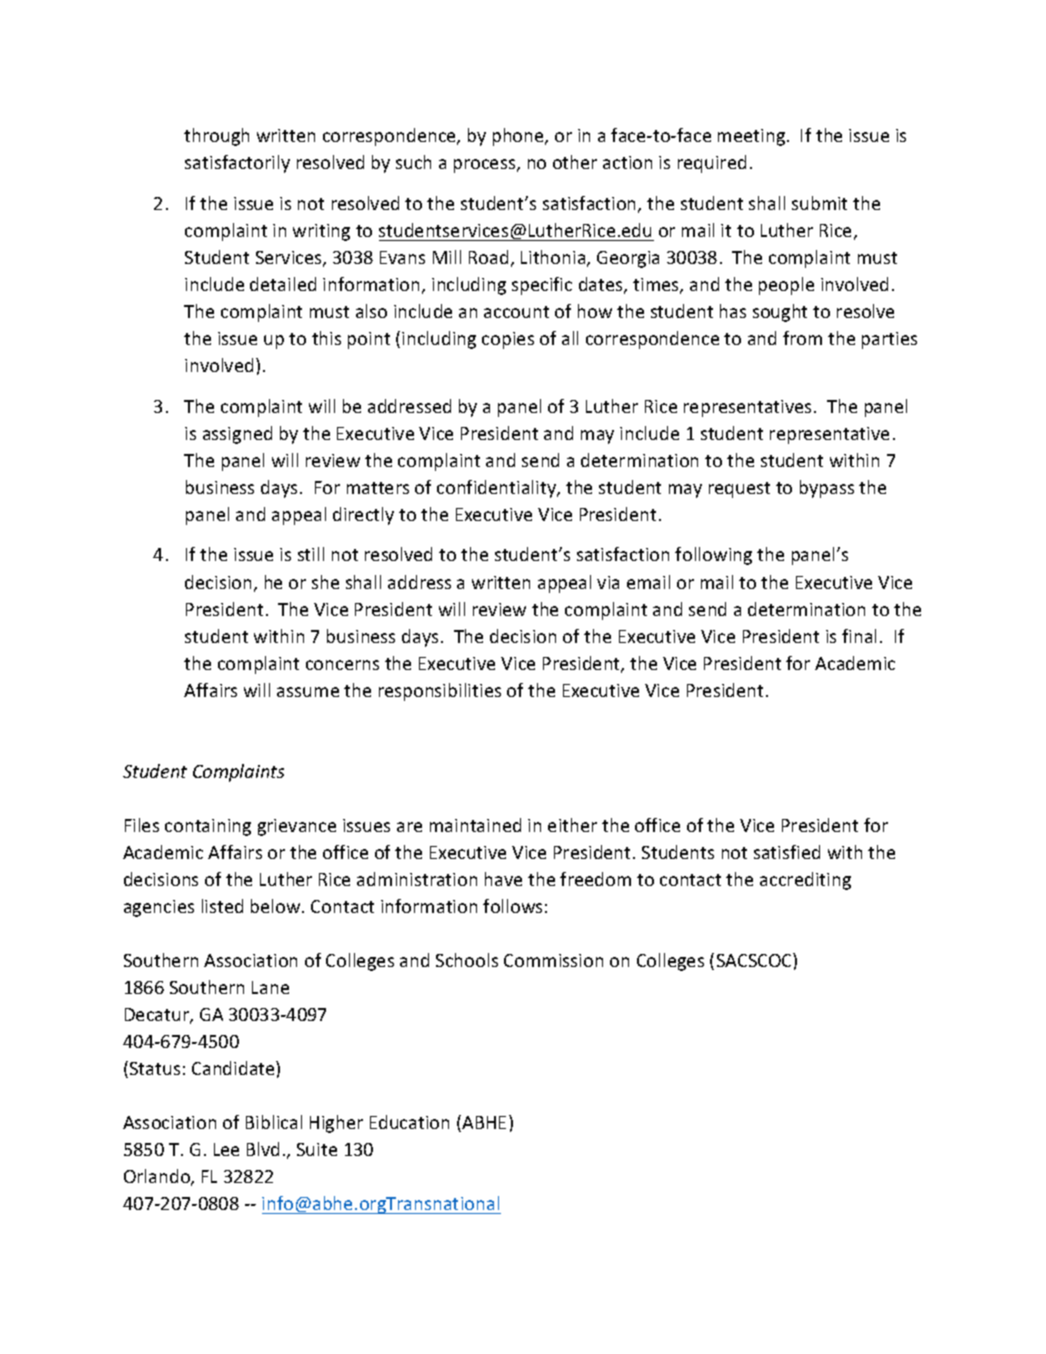  What do you see at coordinates (859, 636) in the page?
I see `final` at bounding box center [859, 636].
